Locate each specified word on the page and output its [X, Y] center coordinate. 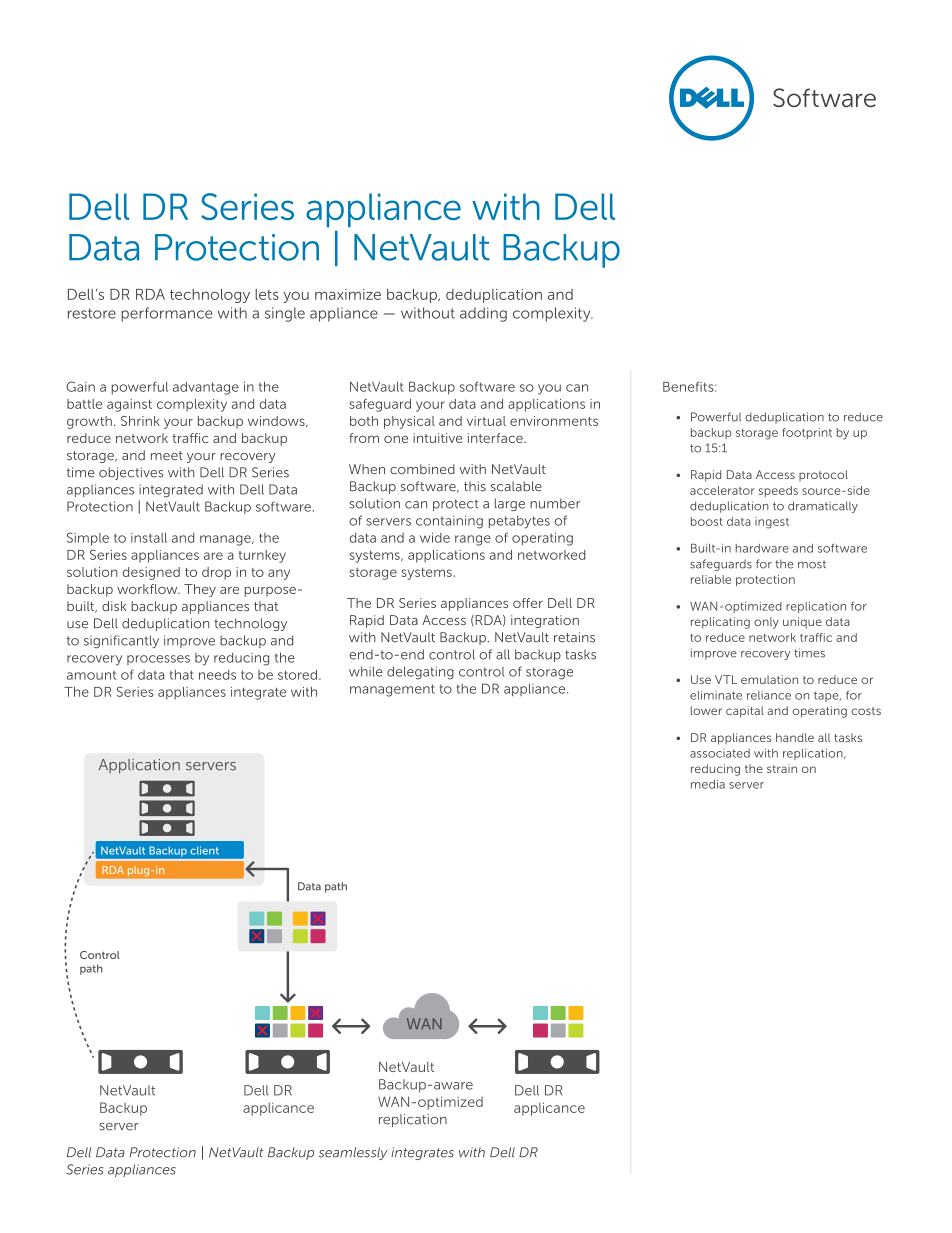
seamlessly [353, 1153]
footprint [807, 433]
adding [483, 314]
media [708, 784]
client [204, 850]
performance [167, 314]
